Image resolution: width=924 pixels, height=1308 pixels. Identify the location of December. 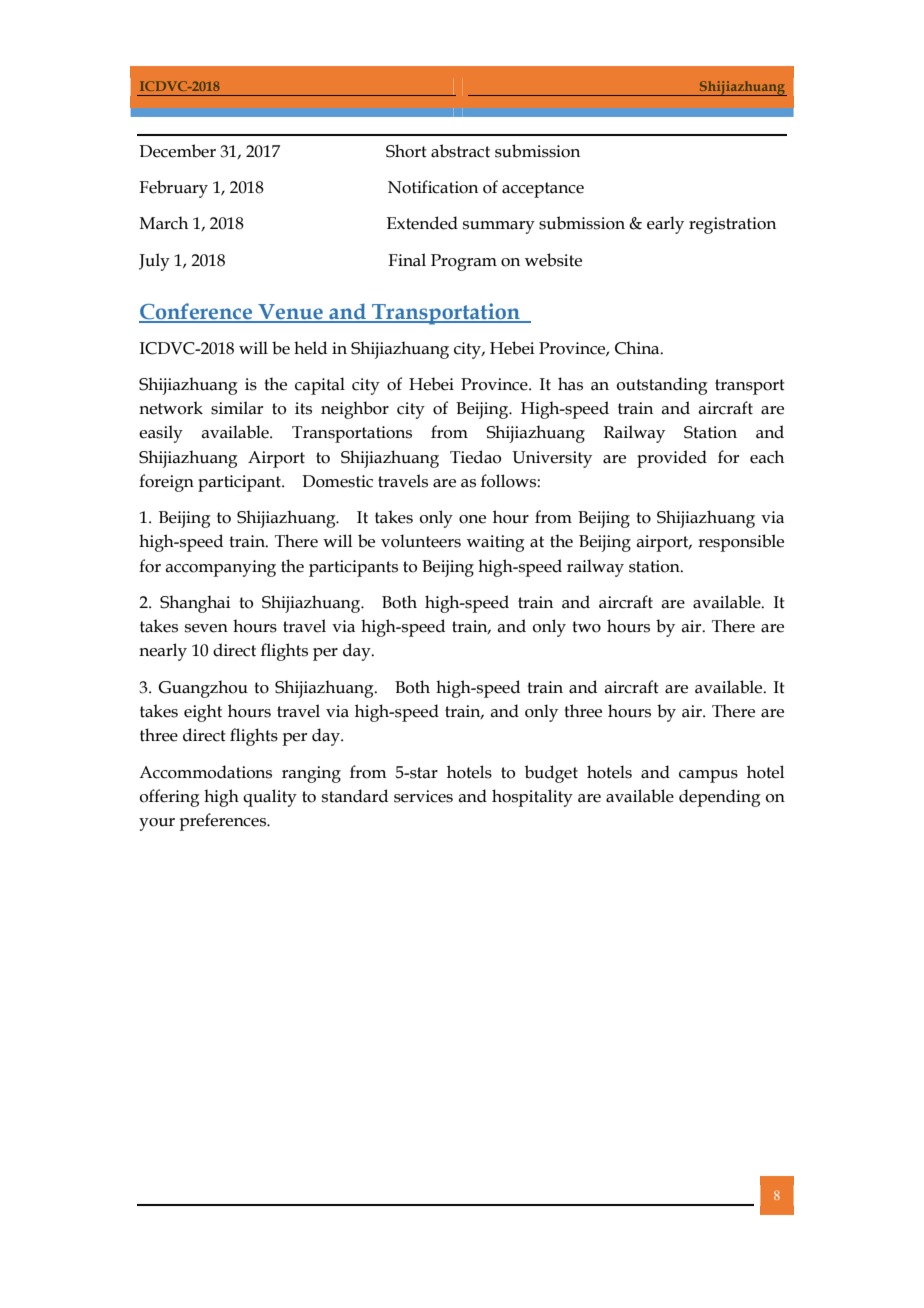
(177, 151).
